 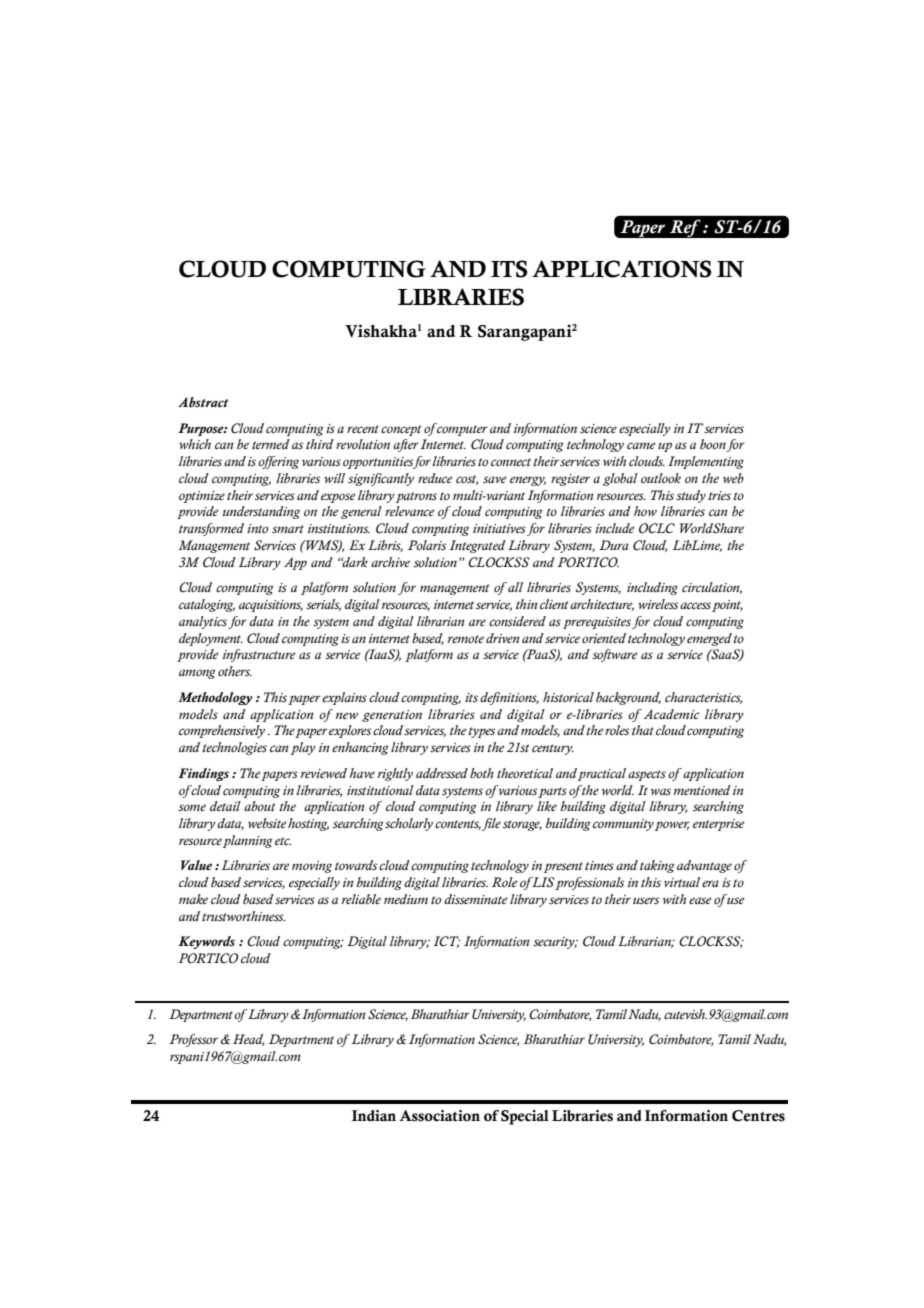 What do you see at coordinates (713, 445) in the document?
I see `boon` at bounding box center [713, 445].
